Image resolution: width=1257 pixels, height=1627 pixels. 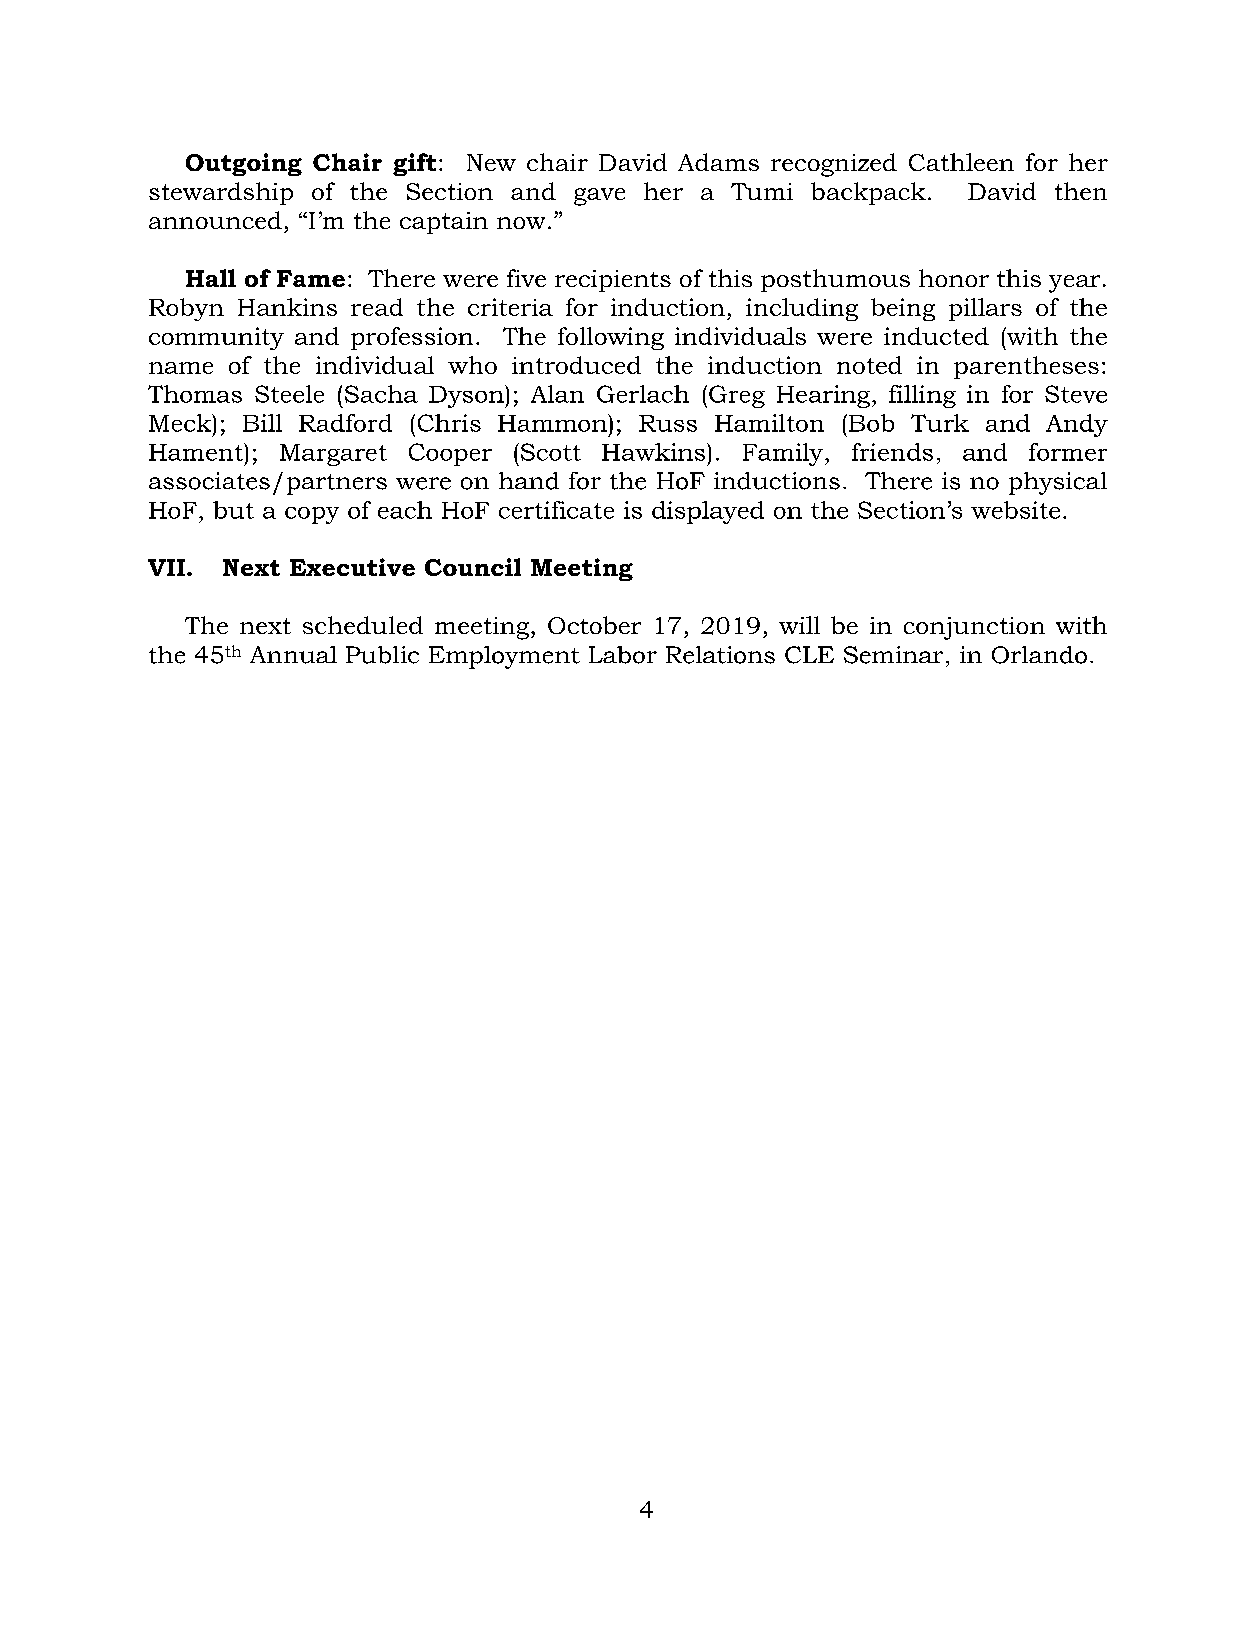 I want to click on Turk, so click(x=940, y=423).
